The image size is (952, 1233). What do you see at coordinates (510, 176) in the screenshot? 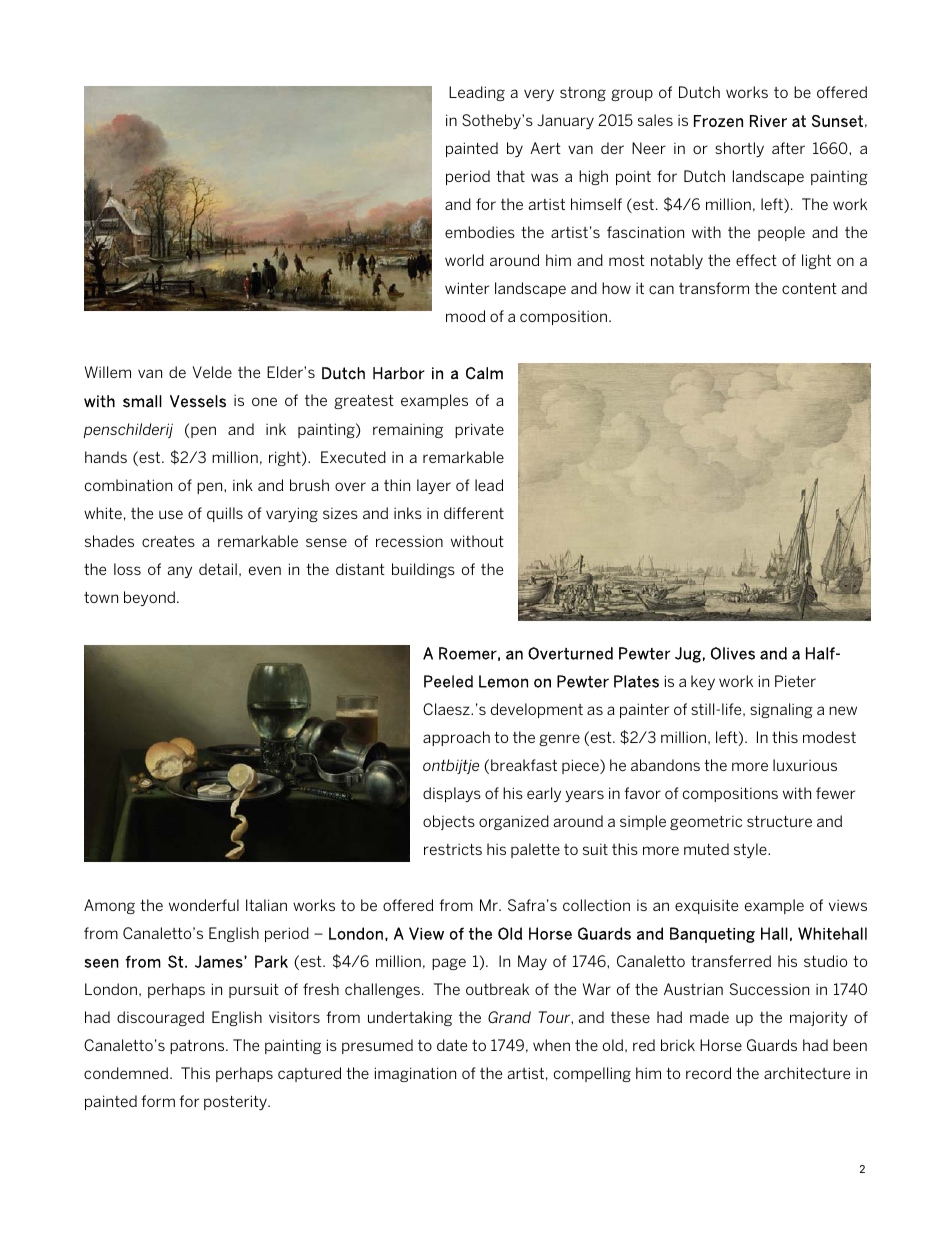
I see `that` at bounding box center [510, 176].
